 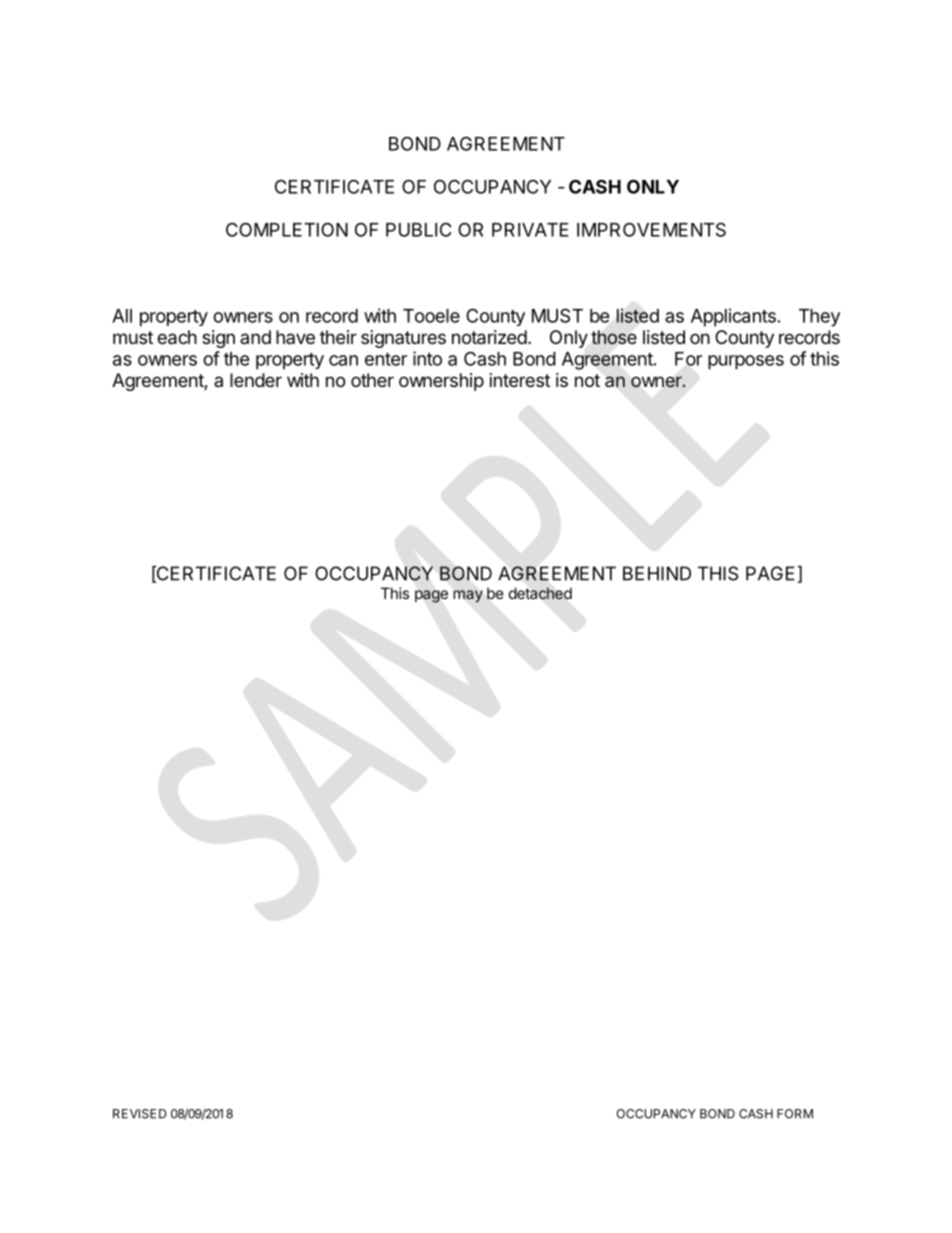 I want to click on FORM, so click(x=795, y=1114).
